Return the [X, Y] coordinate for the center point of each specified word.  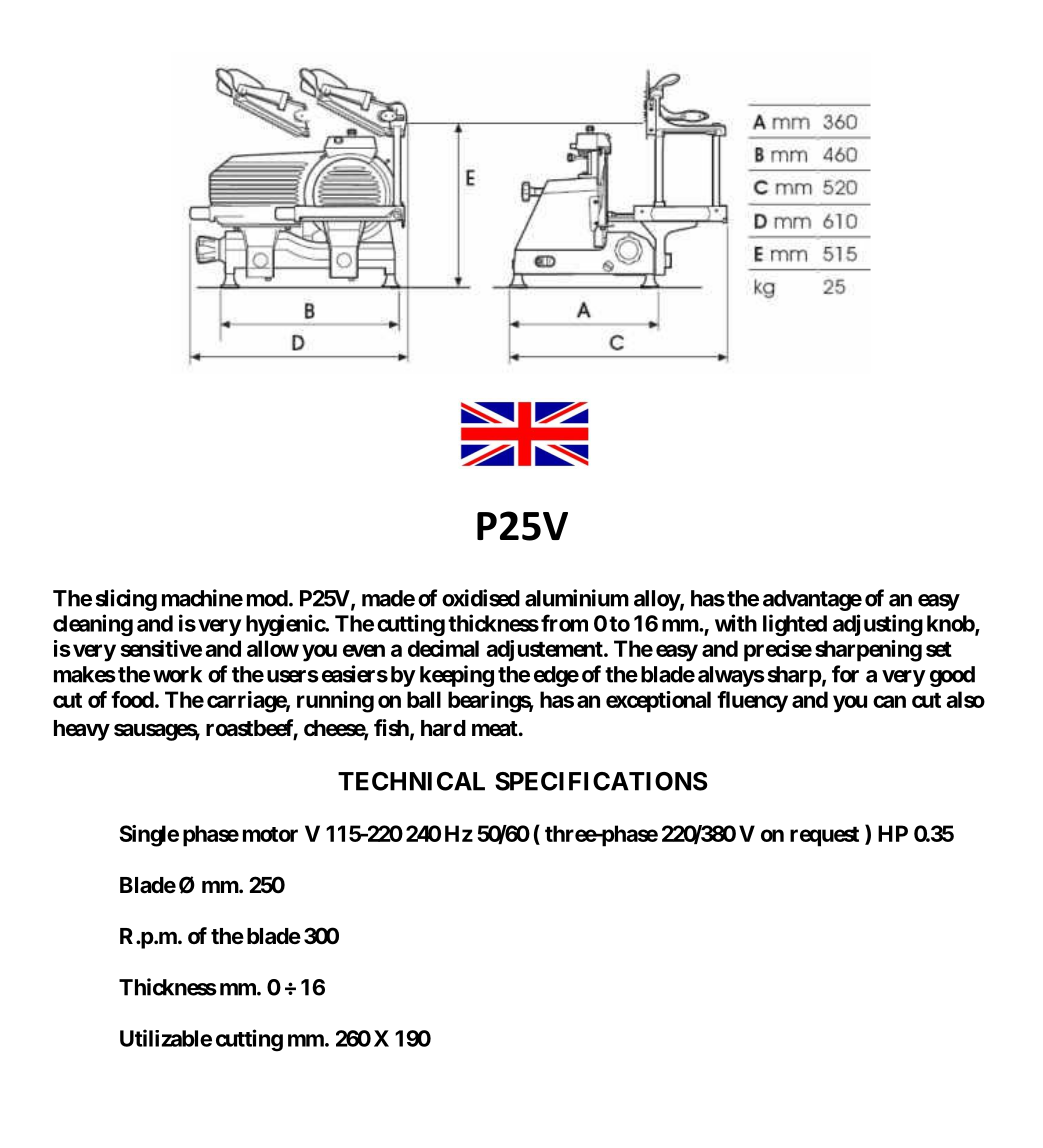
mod [267, 598]
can [889, 701]
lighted [795, 625]
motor [270, 834]
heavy [82, 730]
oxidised [481, 598]
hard [443, 728]
